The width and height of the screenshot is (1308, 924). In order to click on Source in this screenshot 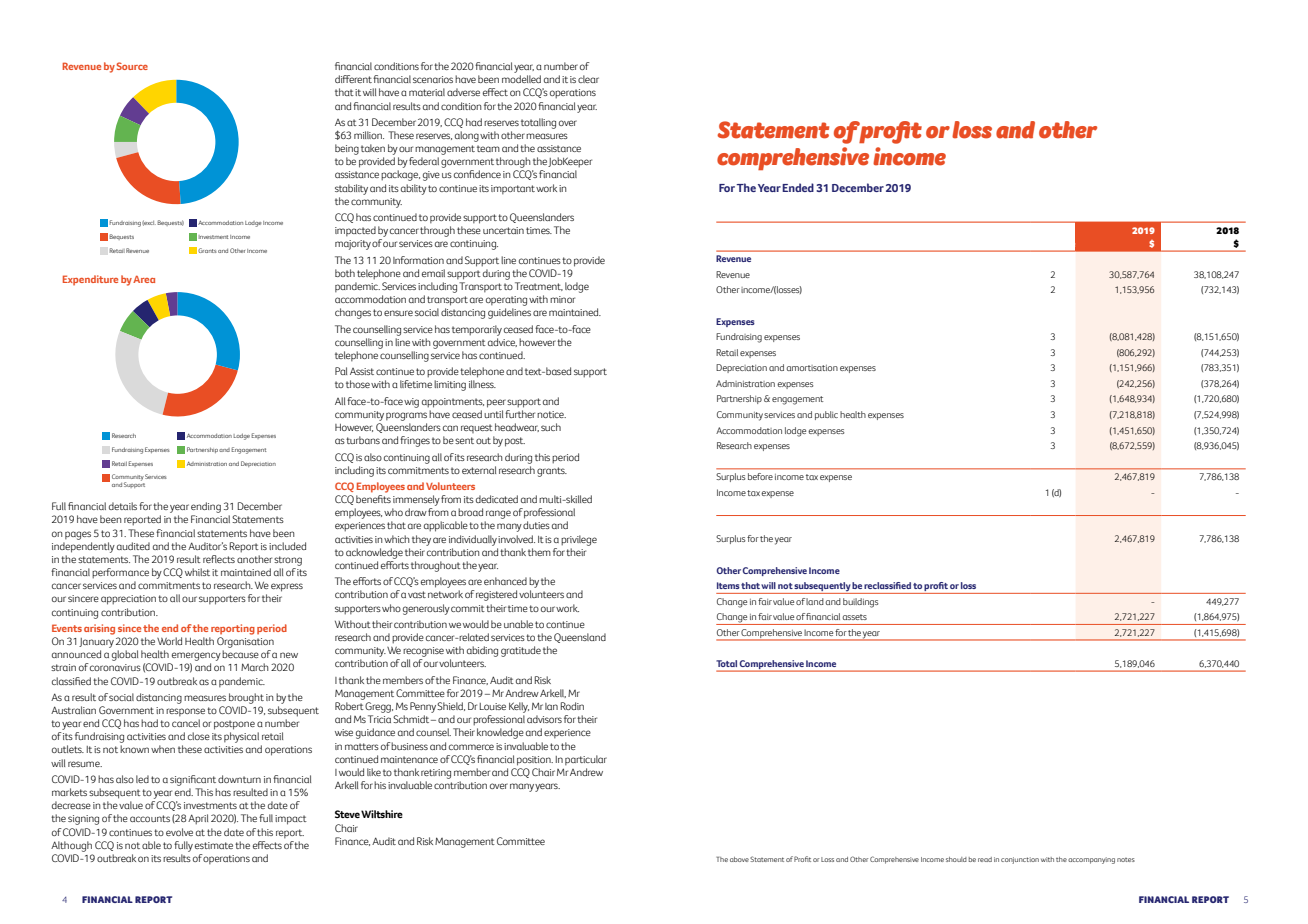, I will do `click(132, 66)`.
